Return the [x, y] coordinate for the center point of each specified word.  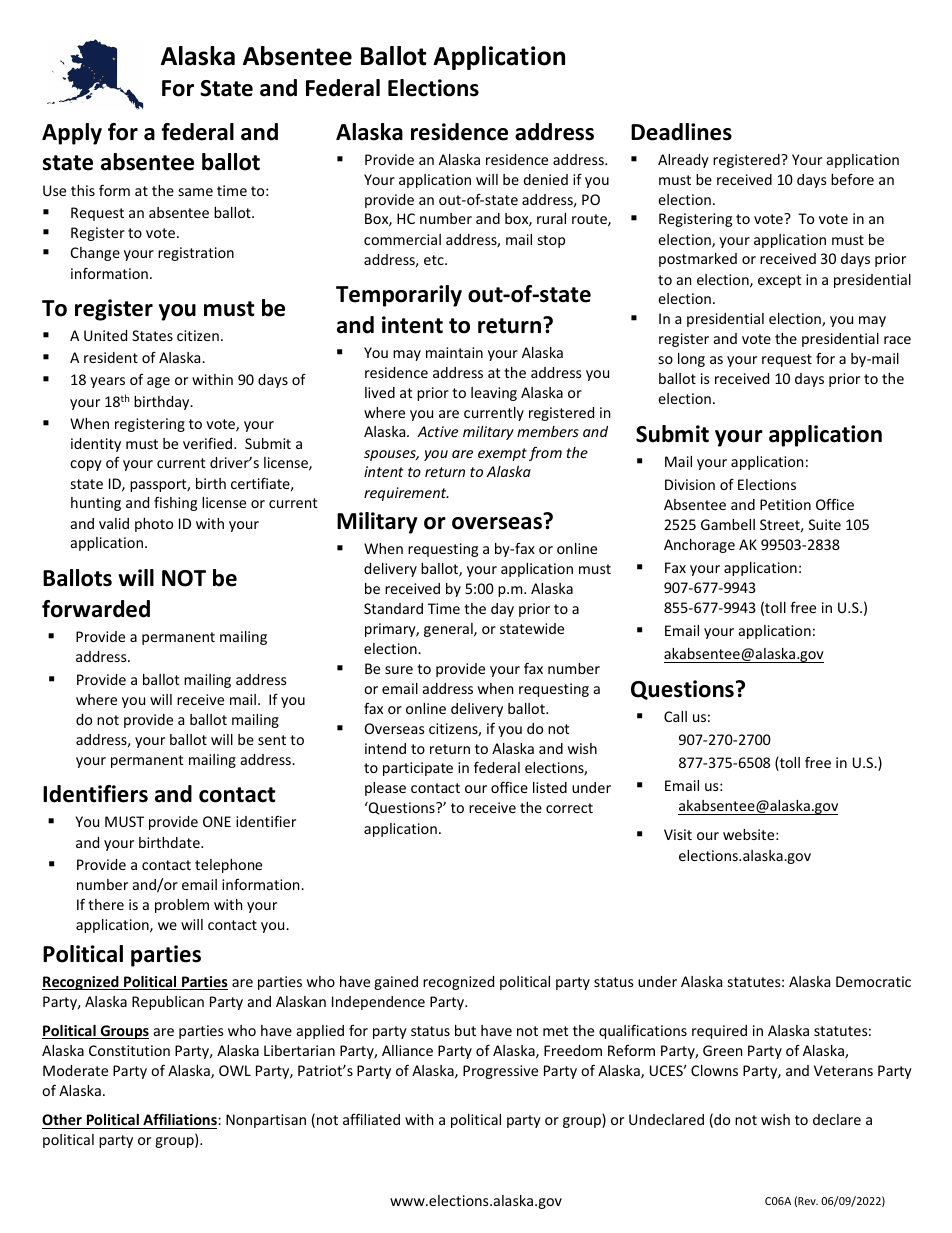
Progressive [500, 1072]
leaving [494, 394]
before [852, 179]
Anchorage [699, 546]
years [107, 382]
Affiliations [181, 1119]
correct [569, 808]
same [196, 192]
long [691, 360]
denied [545, 179]
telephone [228, 866]
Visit [678, 834]
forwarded [96, 609]
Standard [393, 608]
